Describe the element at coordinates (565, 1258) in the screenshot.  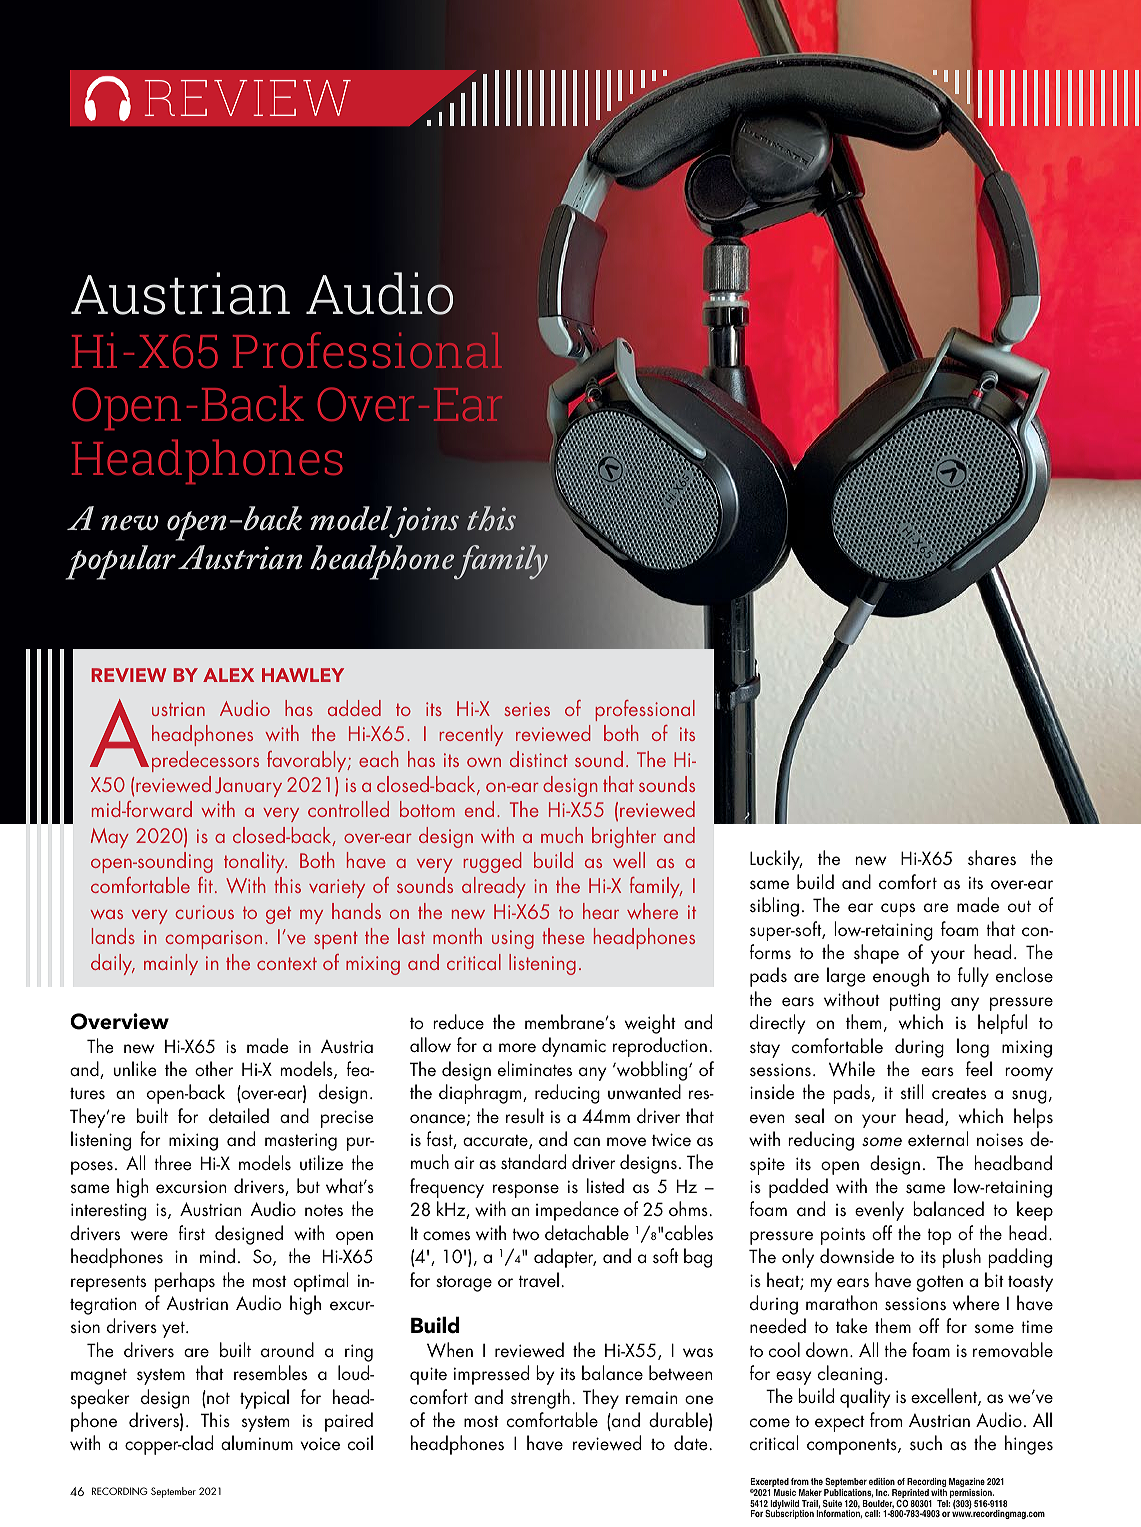
I see `adapter` at that location.
